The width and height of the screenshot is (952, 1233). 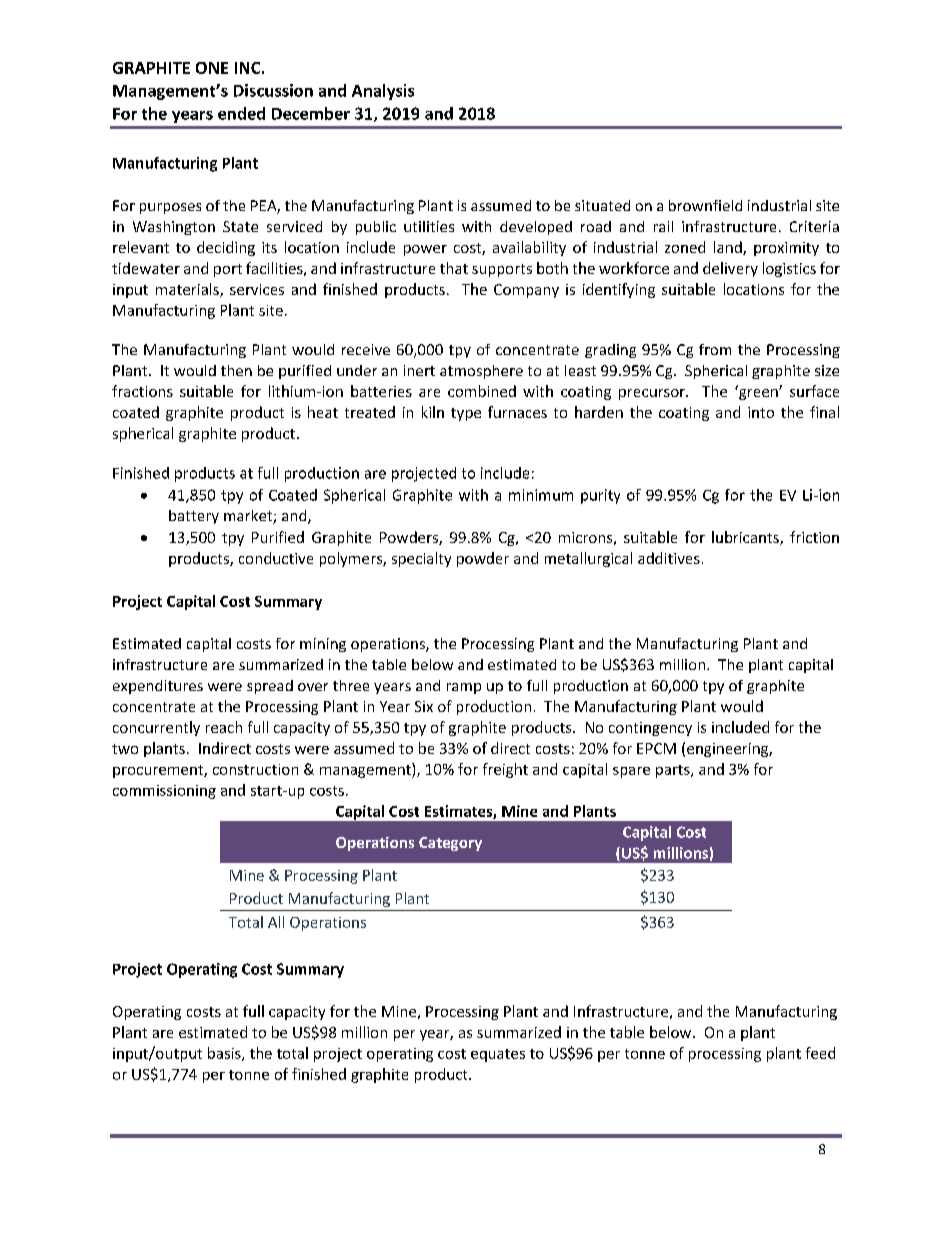 I want to click on conductive, so click(x=276, y=558).
